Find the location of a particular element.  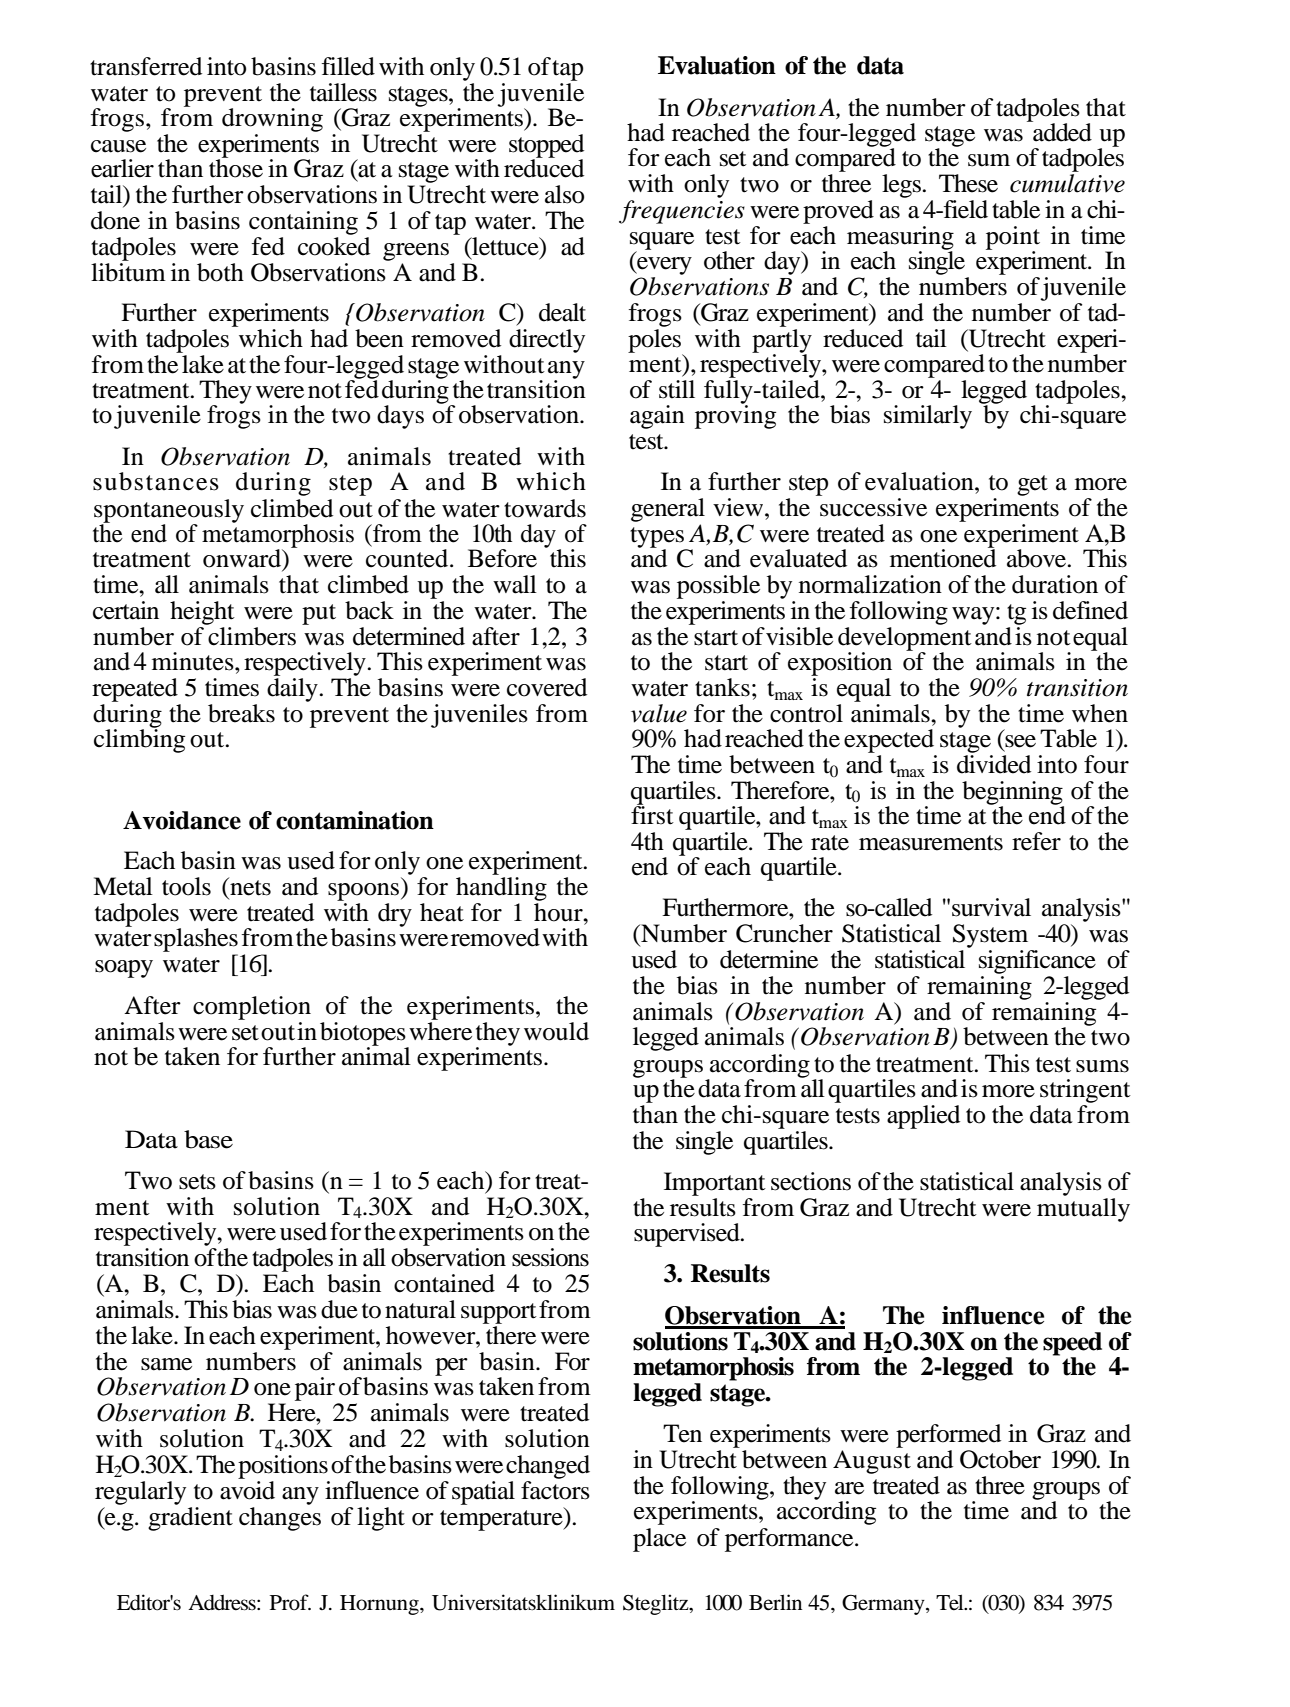

drowning is located at coordinates (272, 121).
